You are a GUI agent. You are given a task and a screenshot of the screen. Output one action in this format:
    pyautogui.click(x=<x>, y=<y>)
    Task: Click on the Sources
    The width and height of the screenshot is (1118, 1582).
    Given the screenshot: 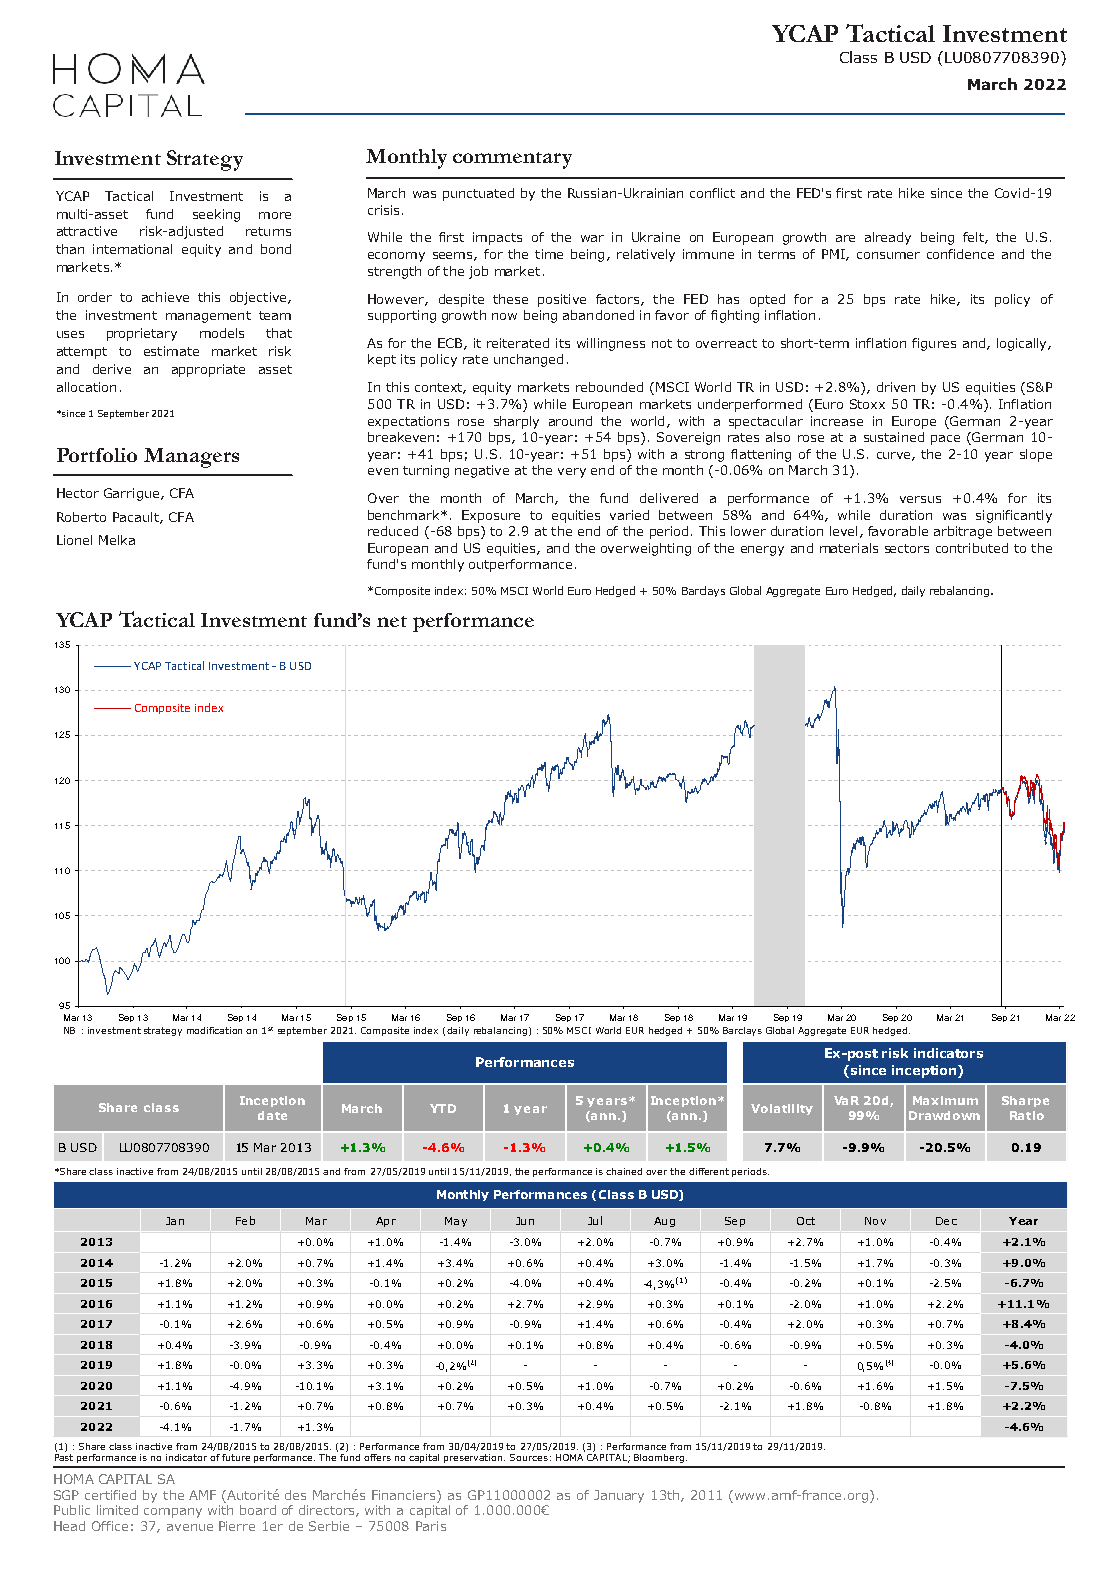 What is the action you would take?
    pyautogui.click(x=529, y=1457)
